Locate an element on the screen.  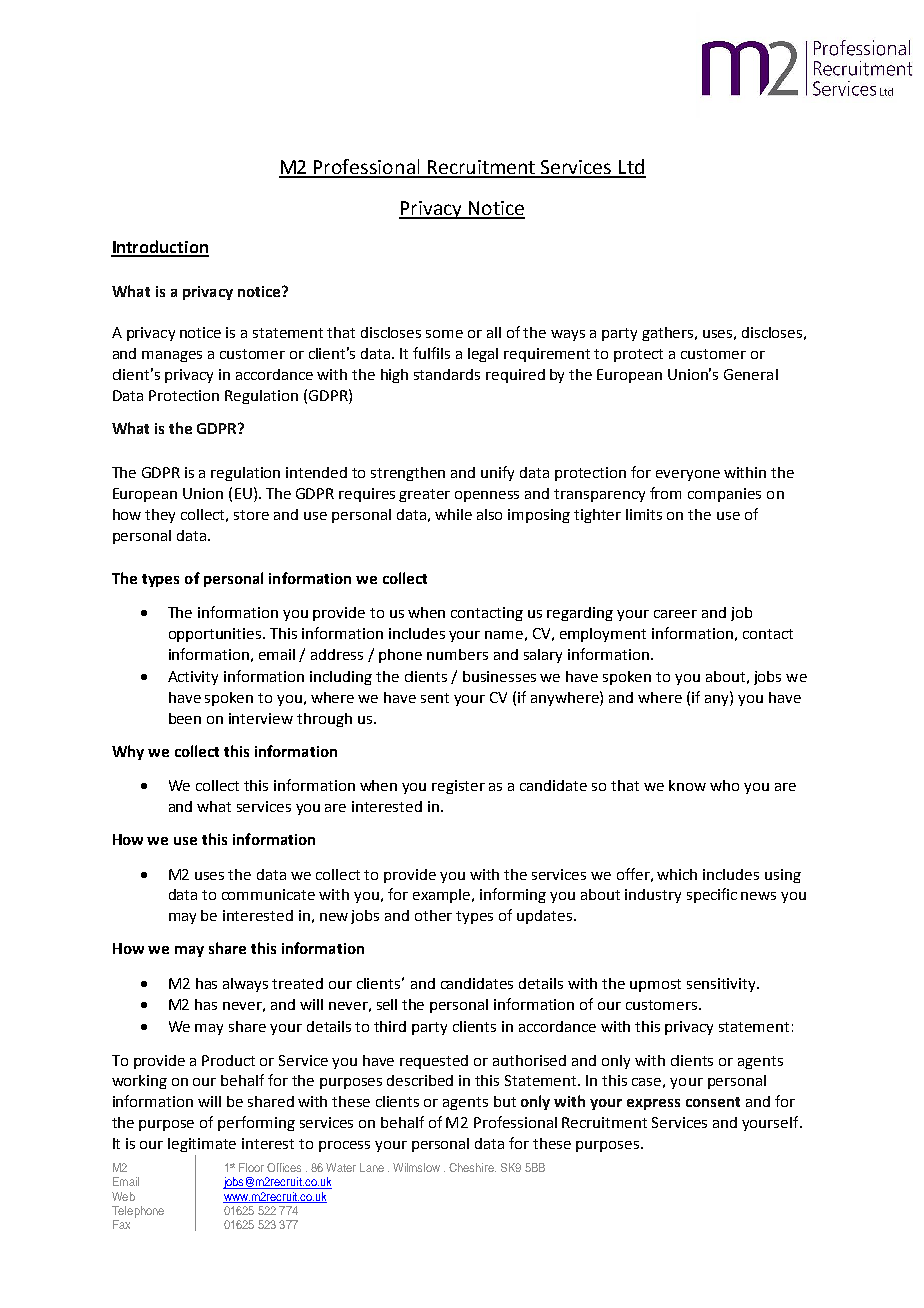
fulfils is located at coordinates (431, 353).
